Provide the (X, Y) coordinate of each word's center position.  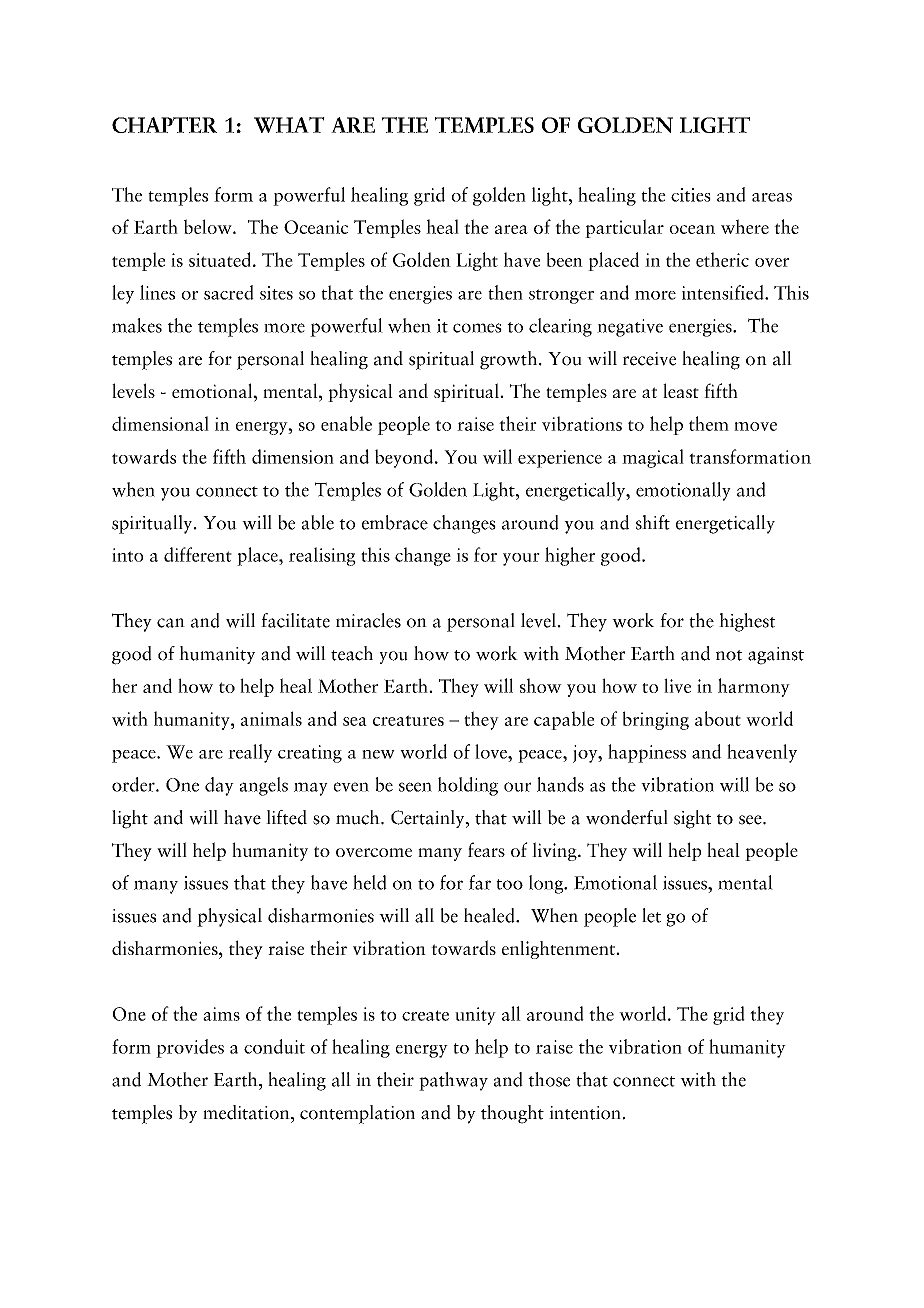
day (219, 786)
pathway (453, 1081)
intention (585, 1113)
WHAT (289, 125)
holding (468, 786)
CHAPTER (164, 125)
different (198, 554)
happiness (647, 753)
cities (691, 195)
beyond (404, 458)
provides (190, 1048)
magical (653, 458)
